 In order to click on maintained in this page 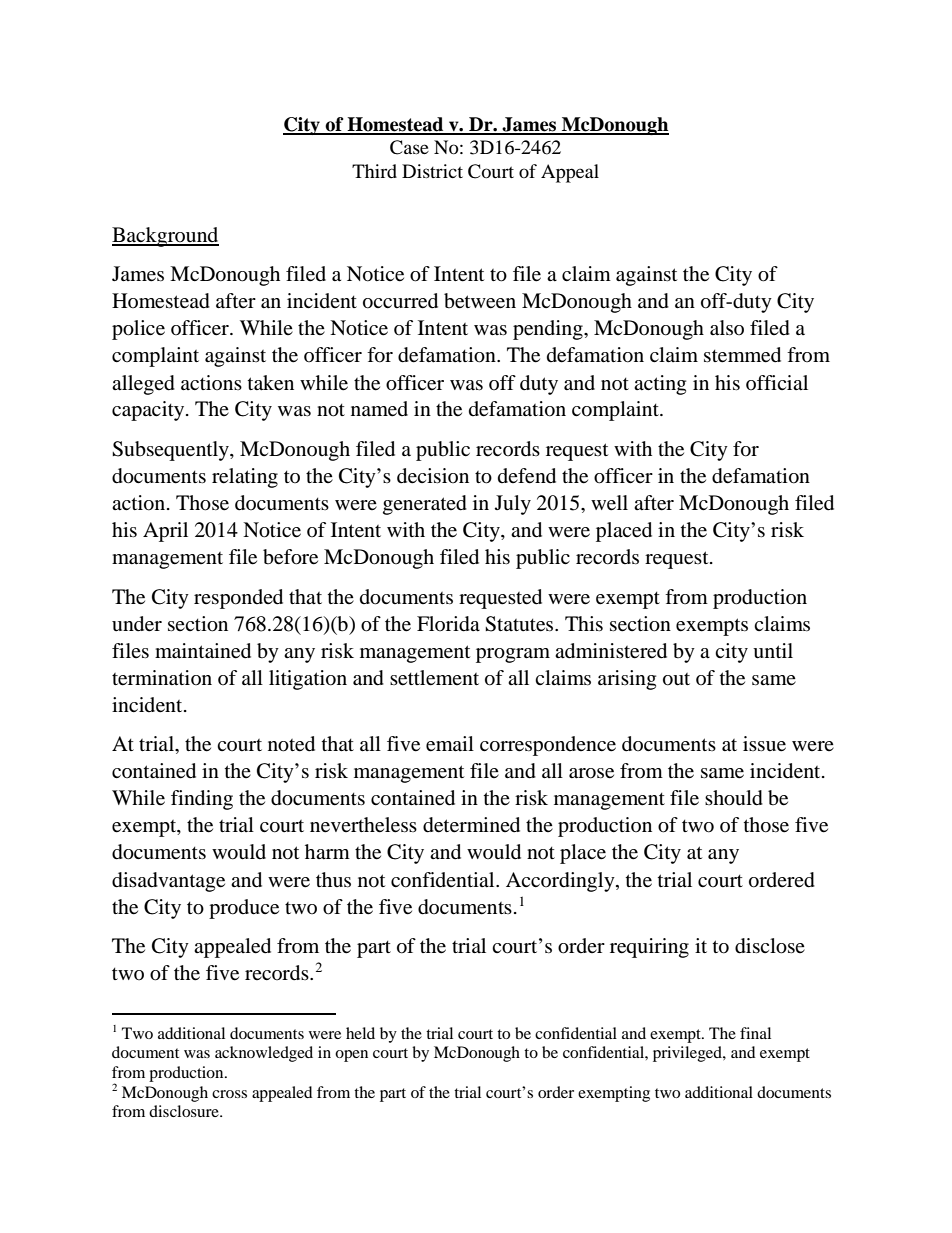, I will do `click(203, 651)`.
